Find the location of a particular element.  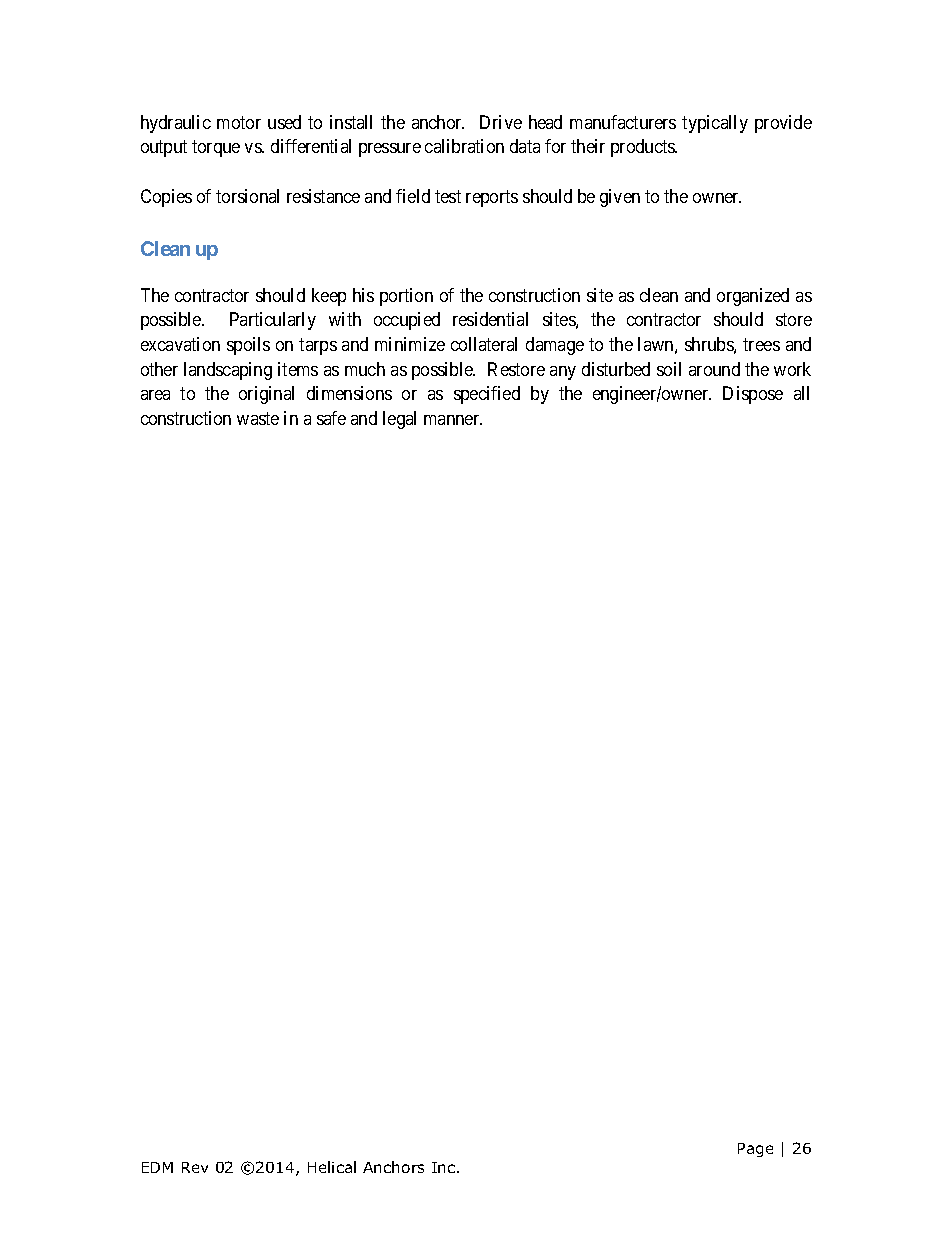

legal is located at coordinates (399, 420).
